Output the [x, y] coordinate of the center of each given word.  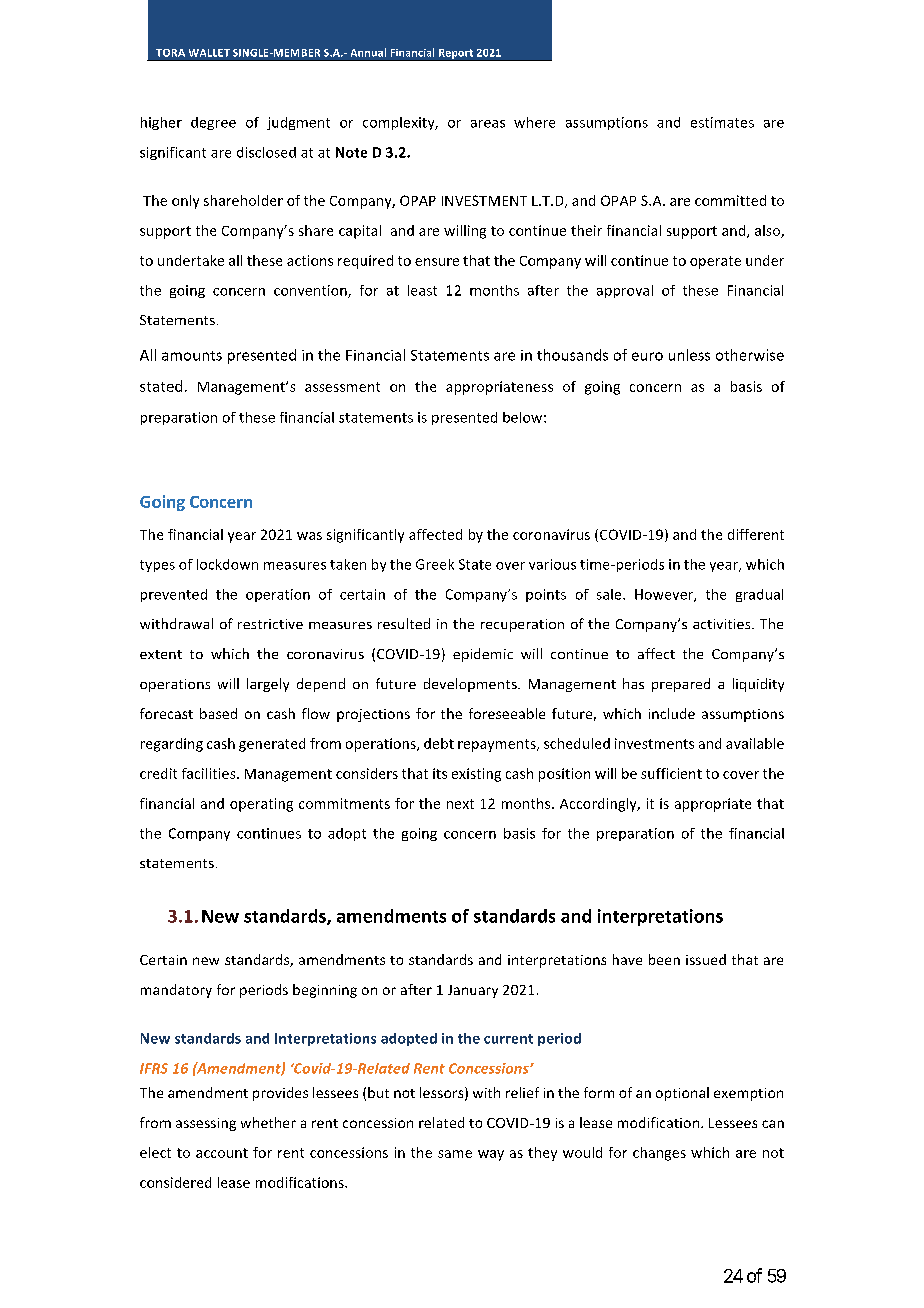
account [222, 1153]
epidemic [483, 655]
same [455, 1154]
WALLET [209, 53]
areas [488, 124]
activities [723, 624]
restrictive [270, 624]
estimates [722, 122]
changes [659, 1154]
